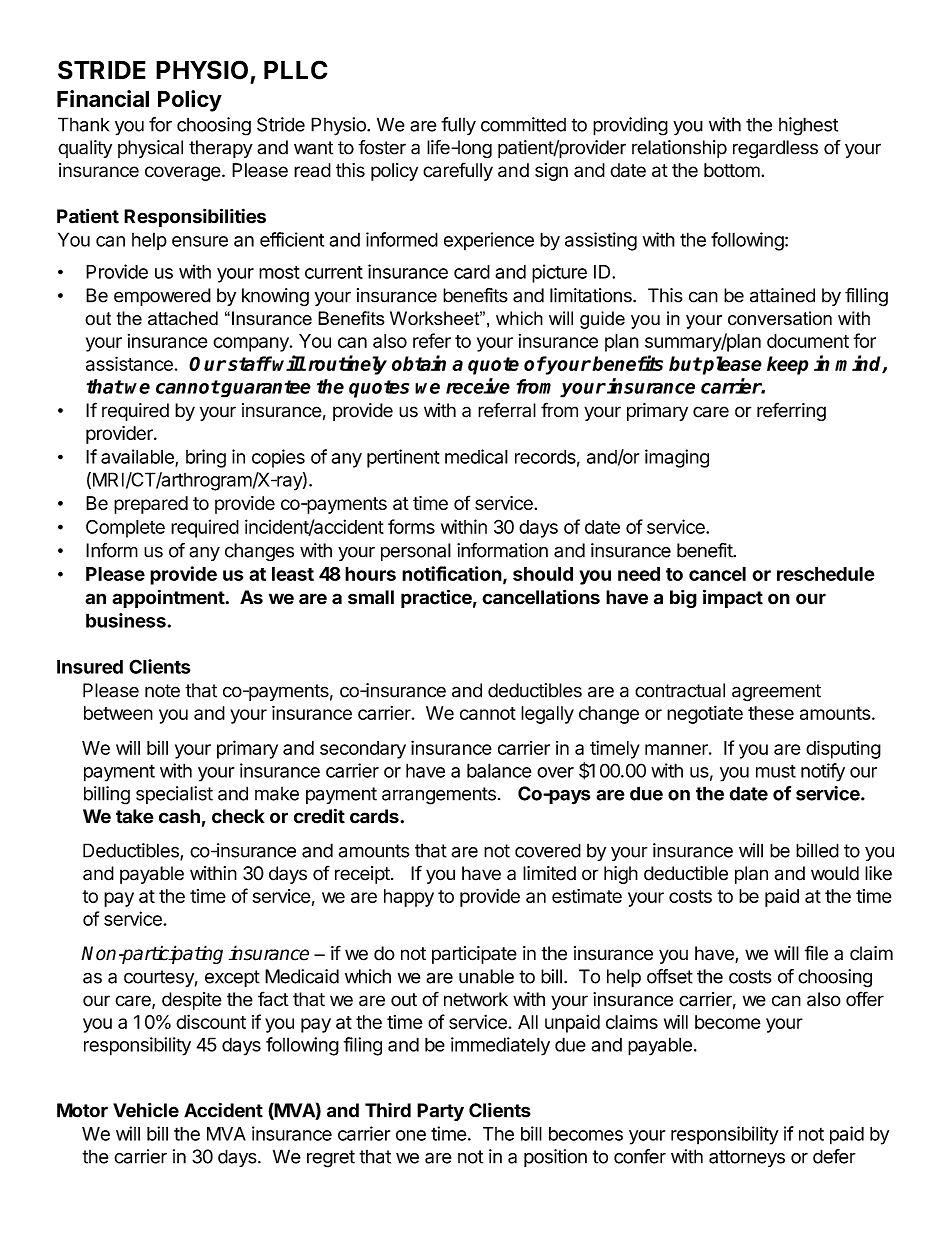 The width and height of the document is (952, 1233). I want to click on file, so click(816, 953).
